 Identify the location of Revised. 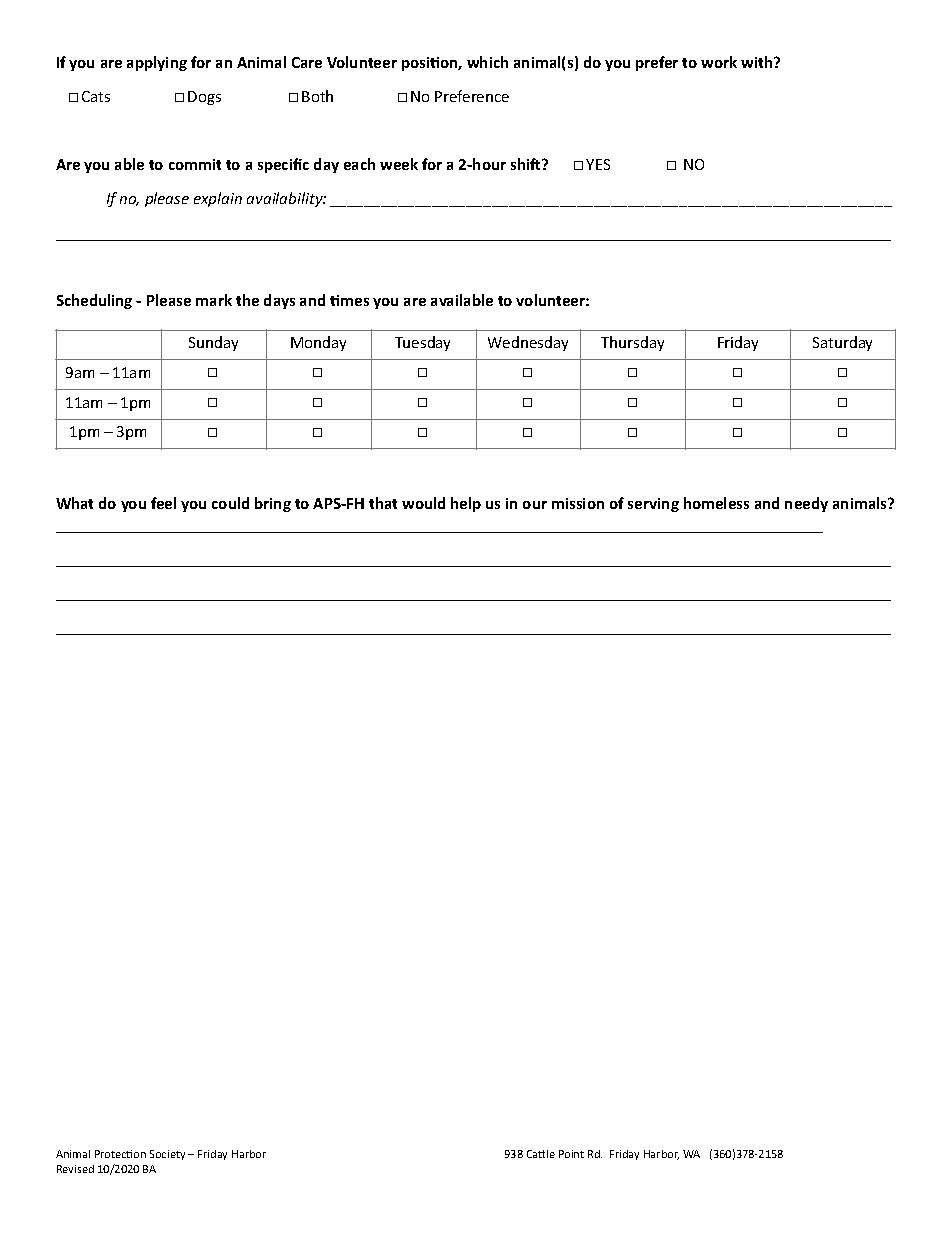
(75, 1169).
